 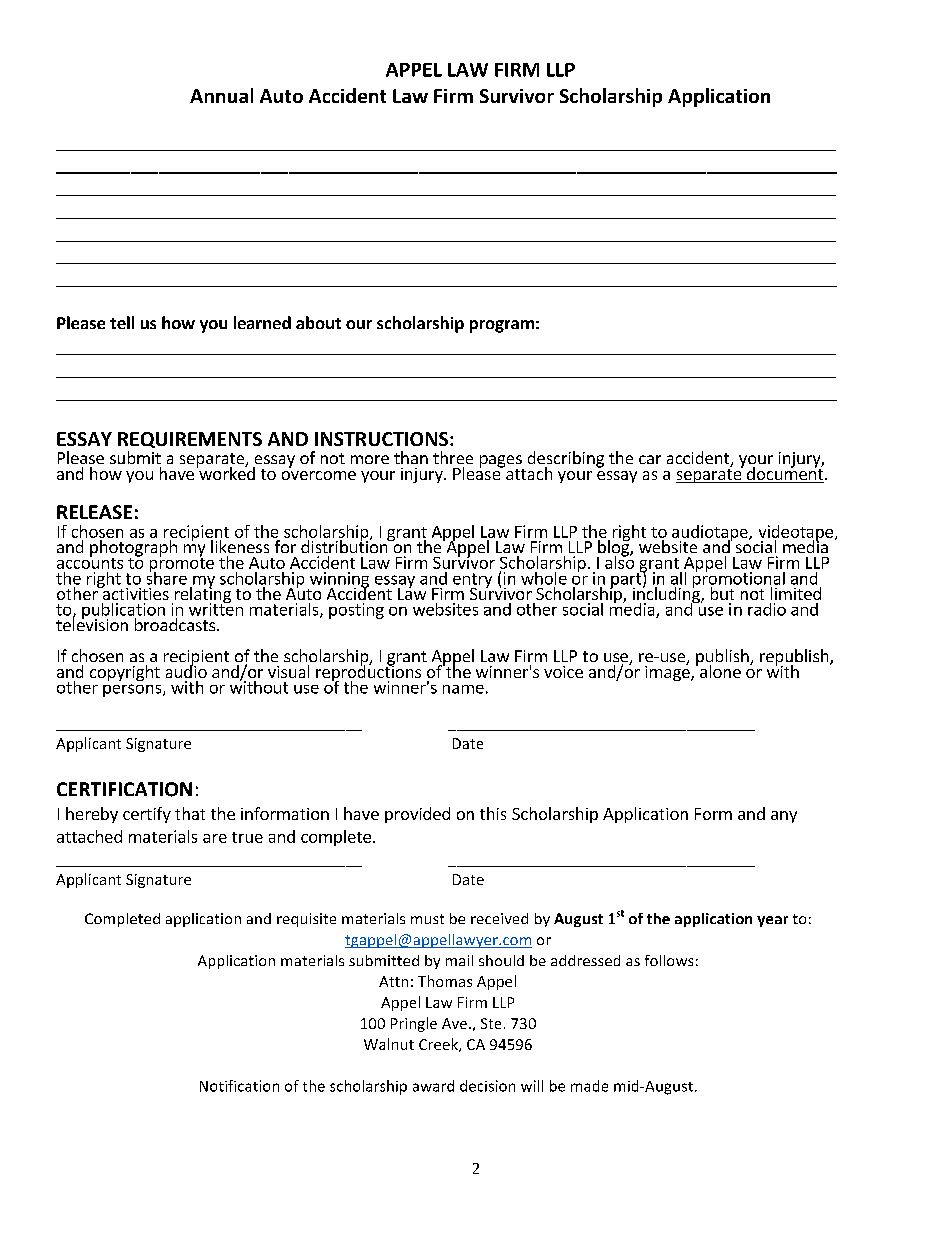 What do you see at coordinates (720, 671) in the image?
I see `alone` at bounding box center [720, 671].
